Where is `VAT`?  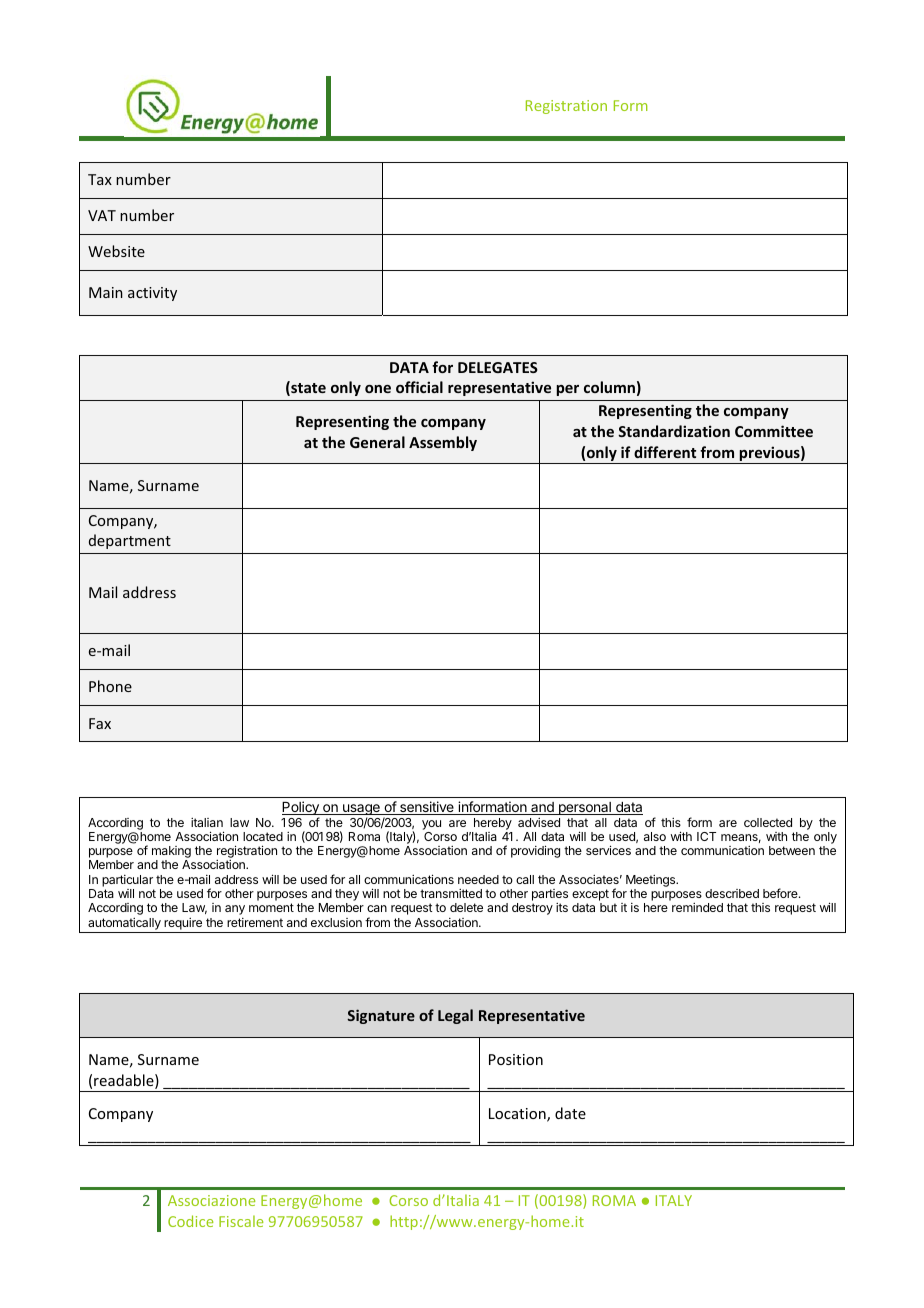
VAT is located at coordinates (102, 215).
